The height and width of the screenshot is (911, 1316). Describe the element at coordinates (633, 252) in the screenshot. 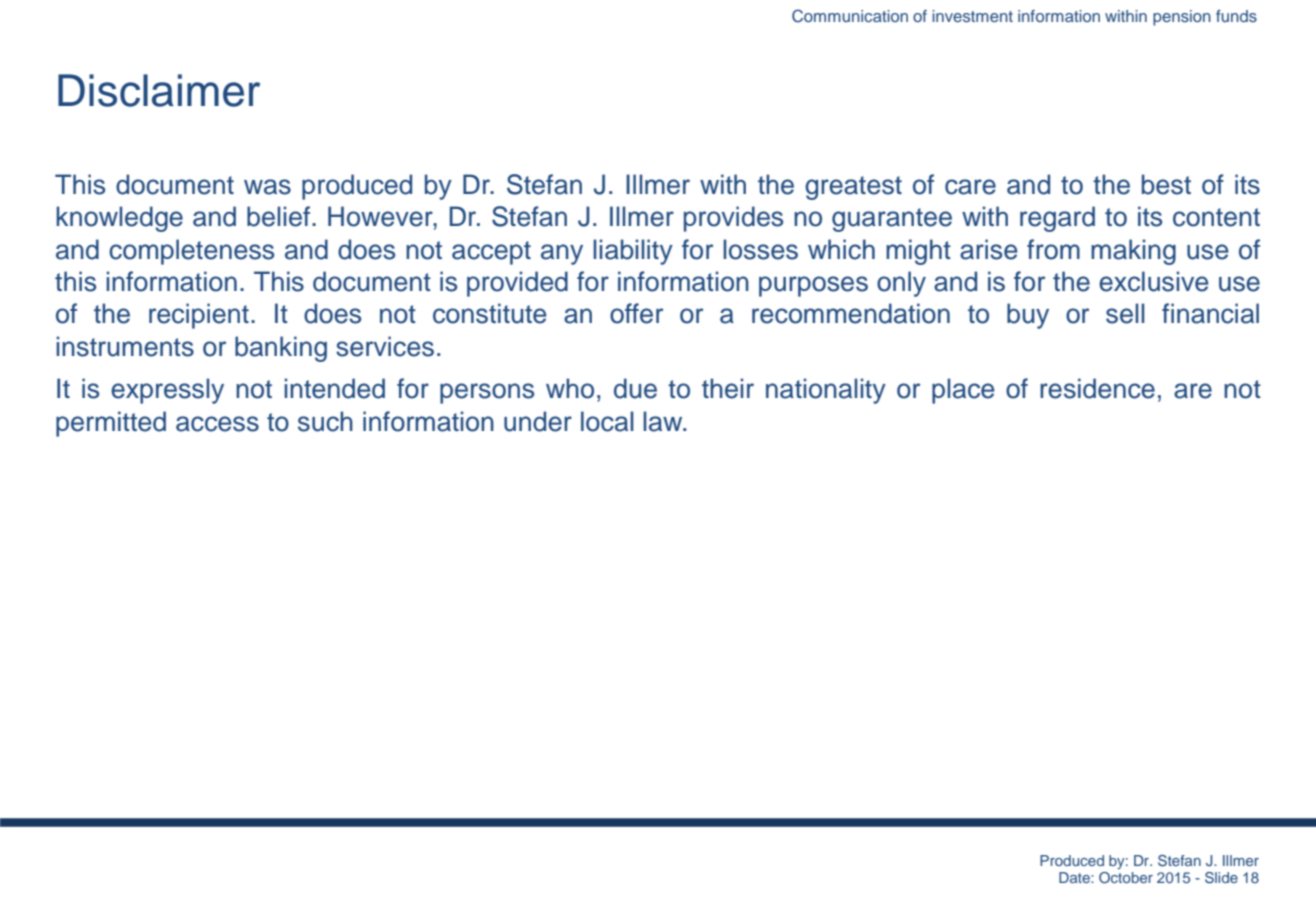

I see `liability` at that location.
